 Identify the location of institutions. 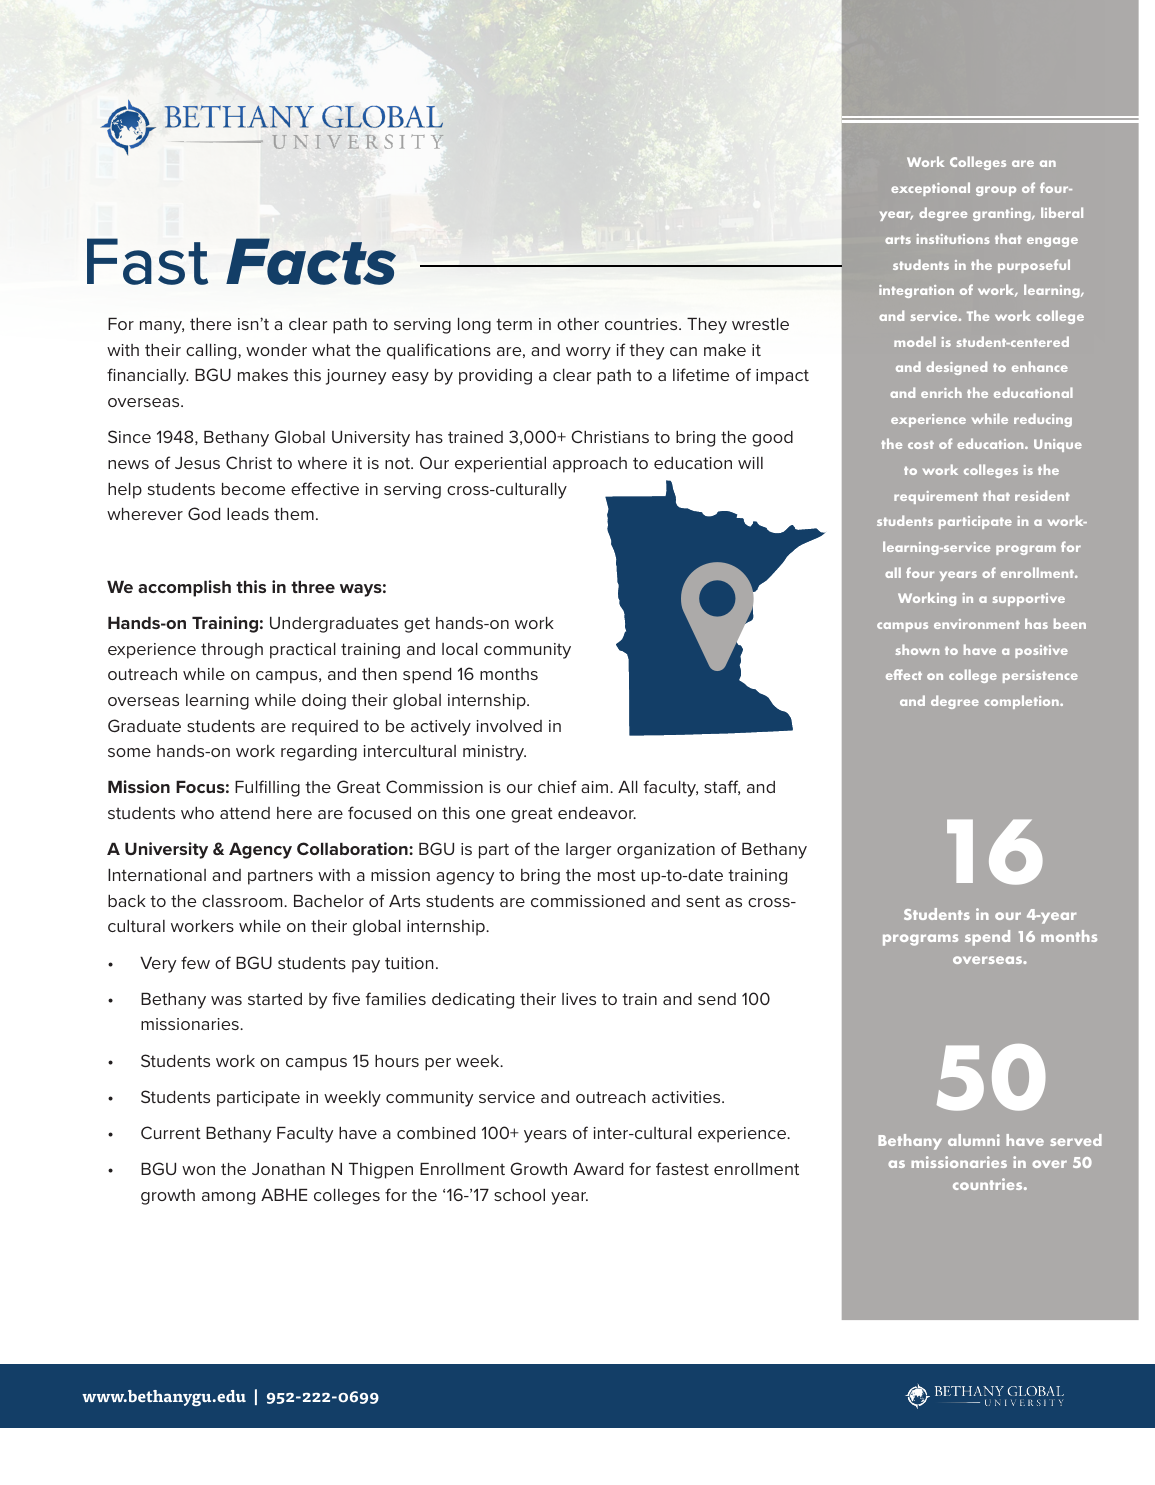
(953, 239).
